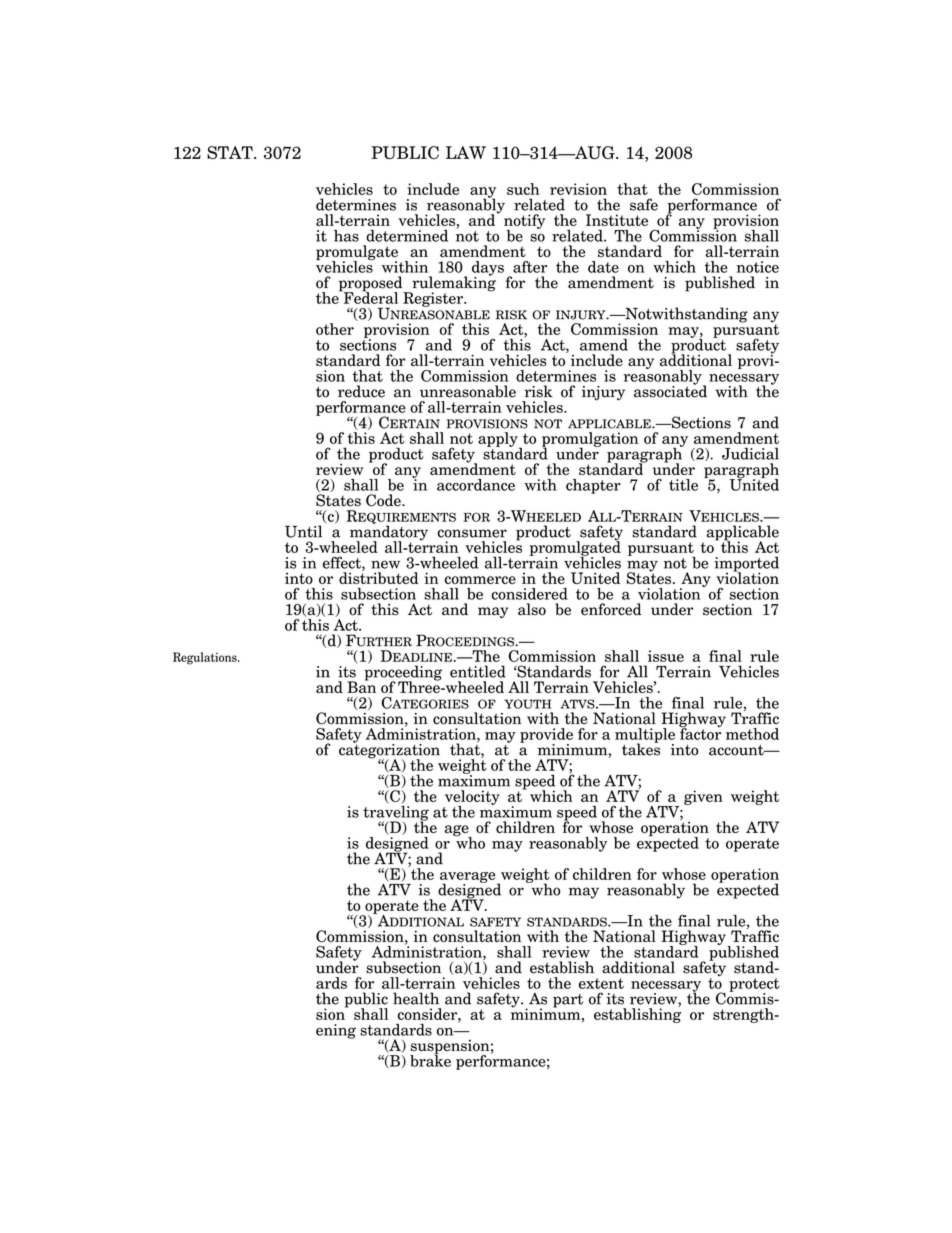 This screenshot has width=952, height=1233. Describe the element at coordinates (361, 391) in the screenshot. I see `reduce` at that location.
